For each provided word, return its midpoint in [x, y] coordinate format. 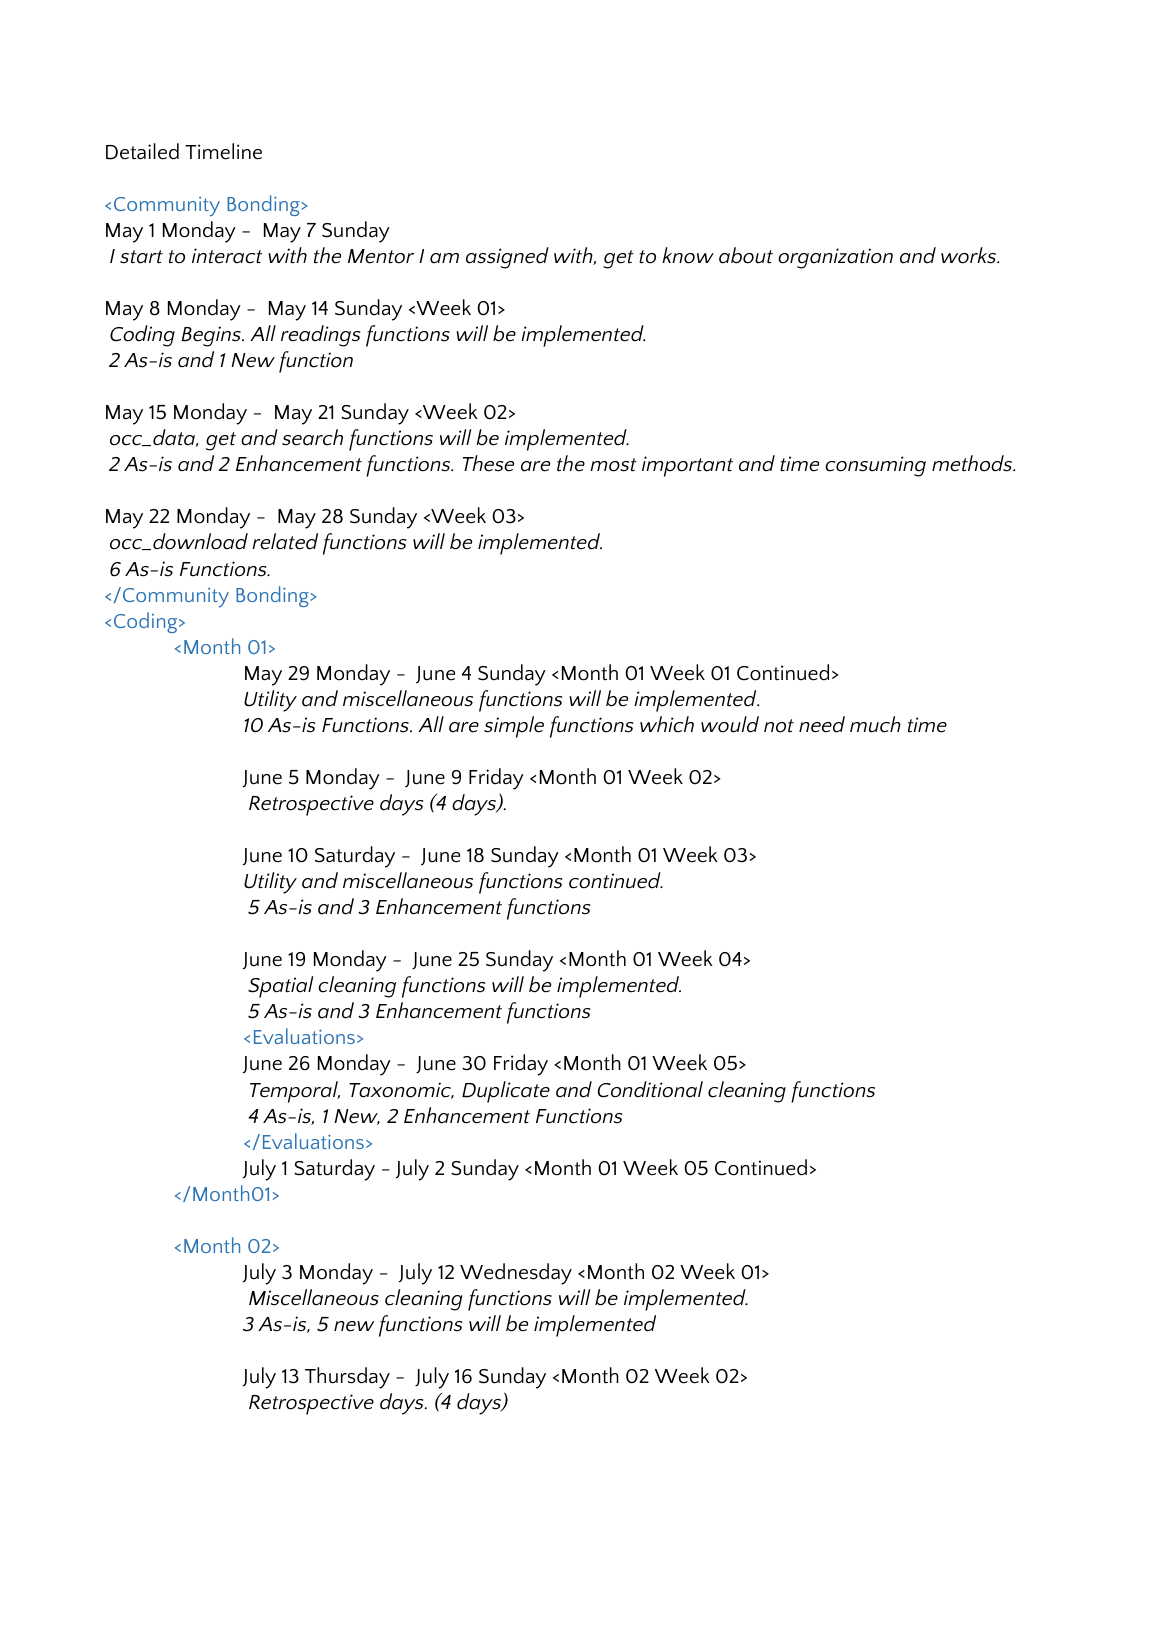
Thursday [347, 1378]
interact [227, 256]
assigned [507, 258]
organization [835, 258]
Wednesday [516, 1274]
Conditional [650, 1089]
